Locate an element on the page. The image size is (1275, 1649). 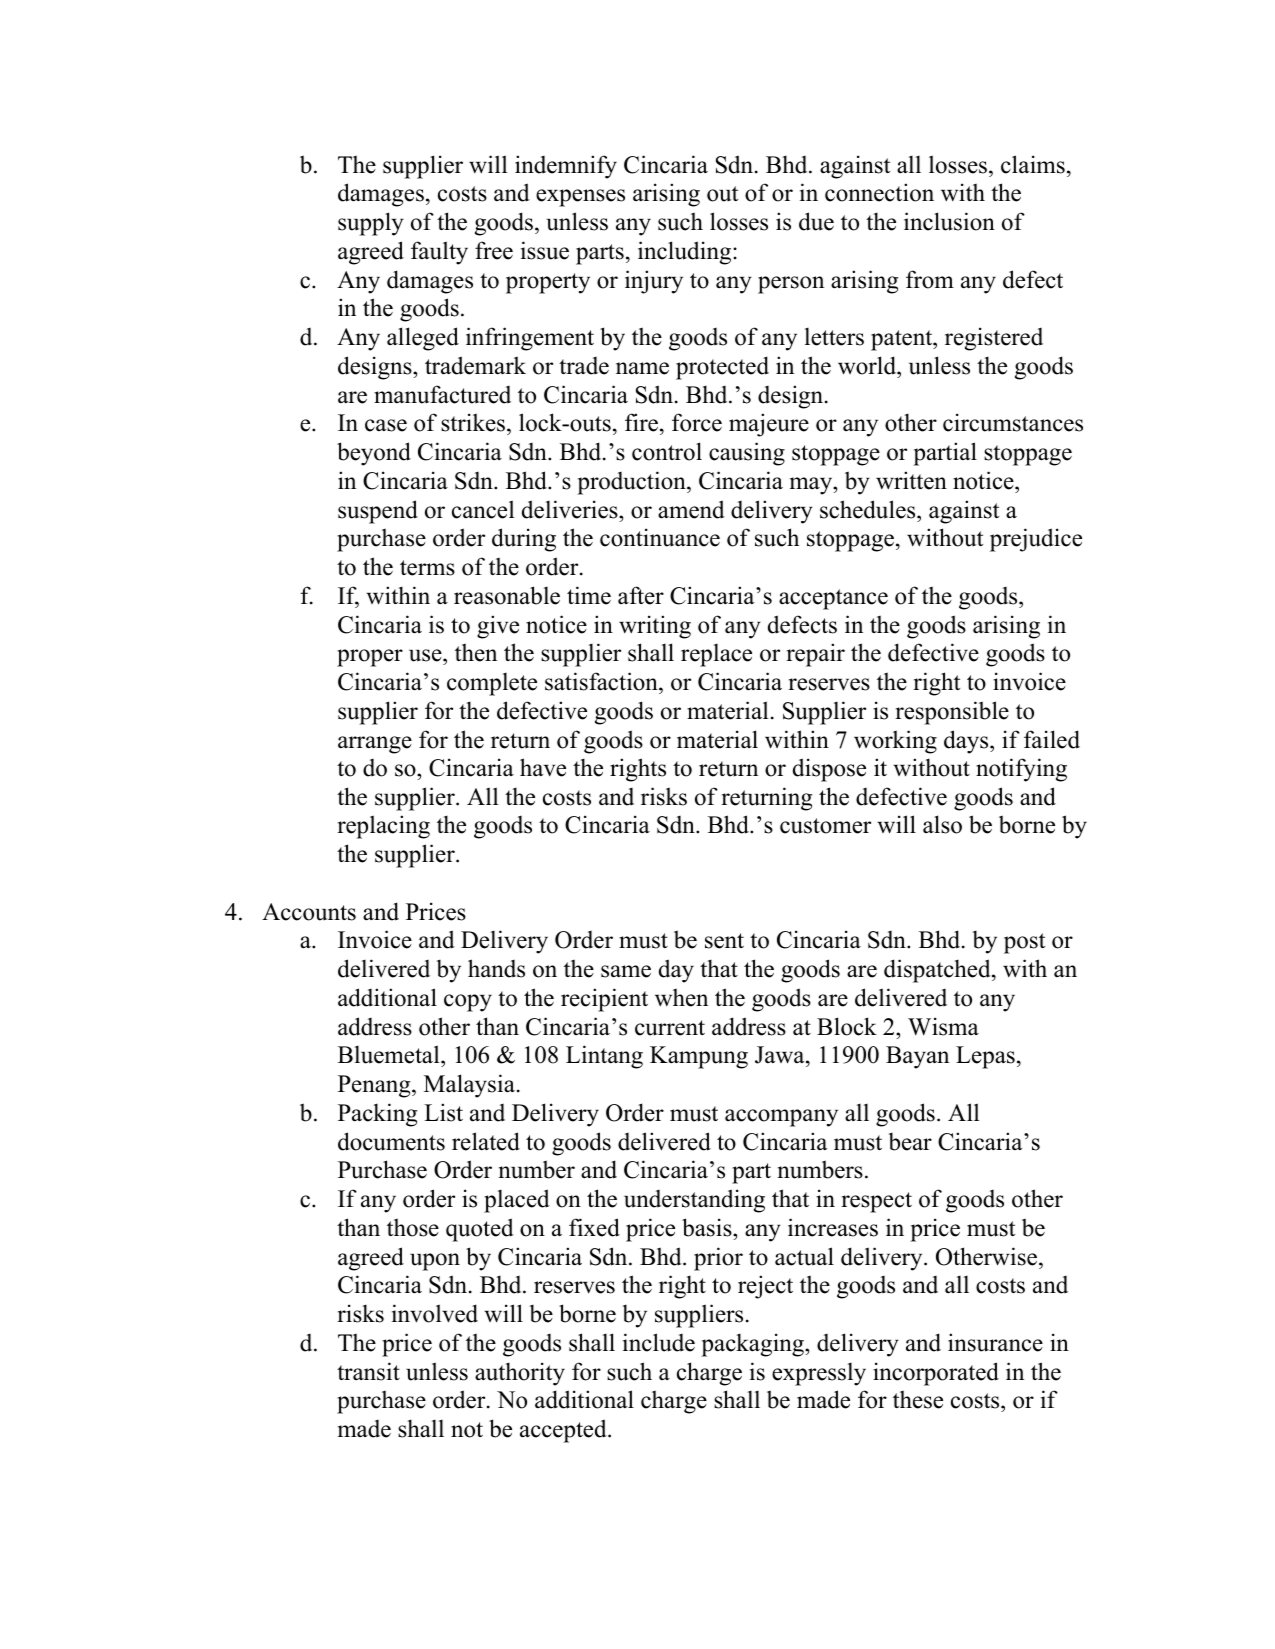
incorporated is located at coordinates (936, 1374).
